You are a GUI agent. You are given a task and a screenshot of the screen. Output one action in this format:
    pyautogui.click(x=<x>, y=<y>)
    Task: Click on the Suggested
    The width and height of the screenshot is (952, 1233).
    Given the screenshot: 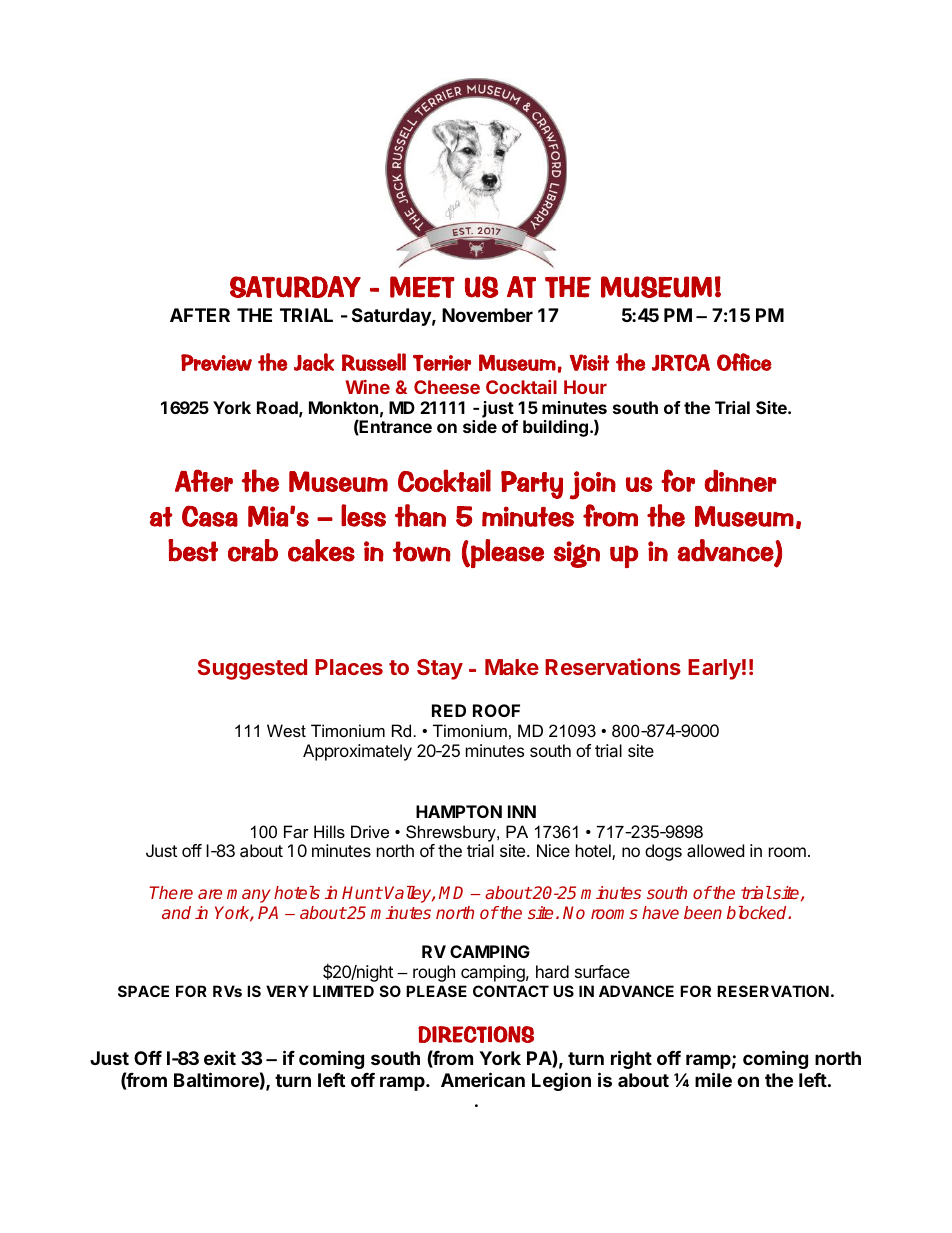 What is the action you would take?
    pyautogui.click(x=252, y=669)
